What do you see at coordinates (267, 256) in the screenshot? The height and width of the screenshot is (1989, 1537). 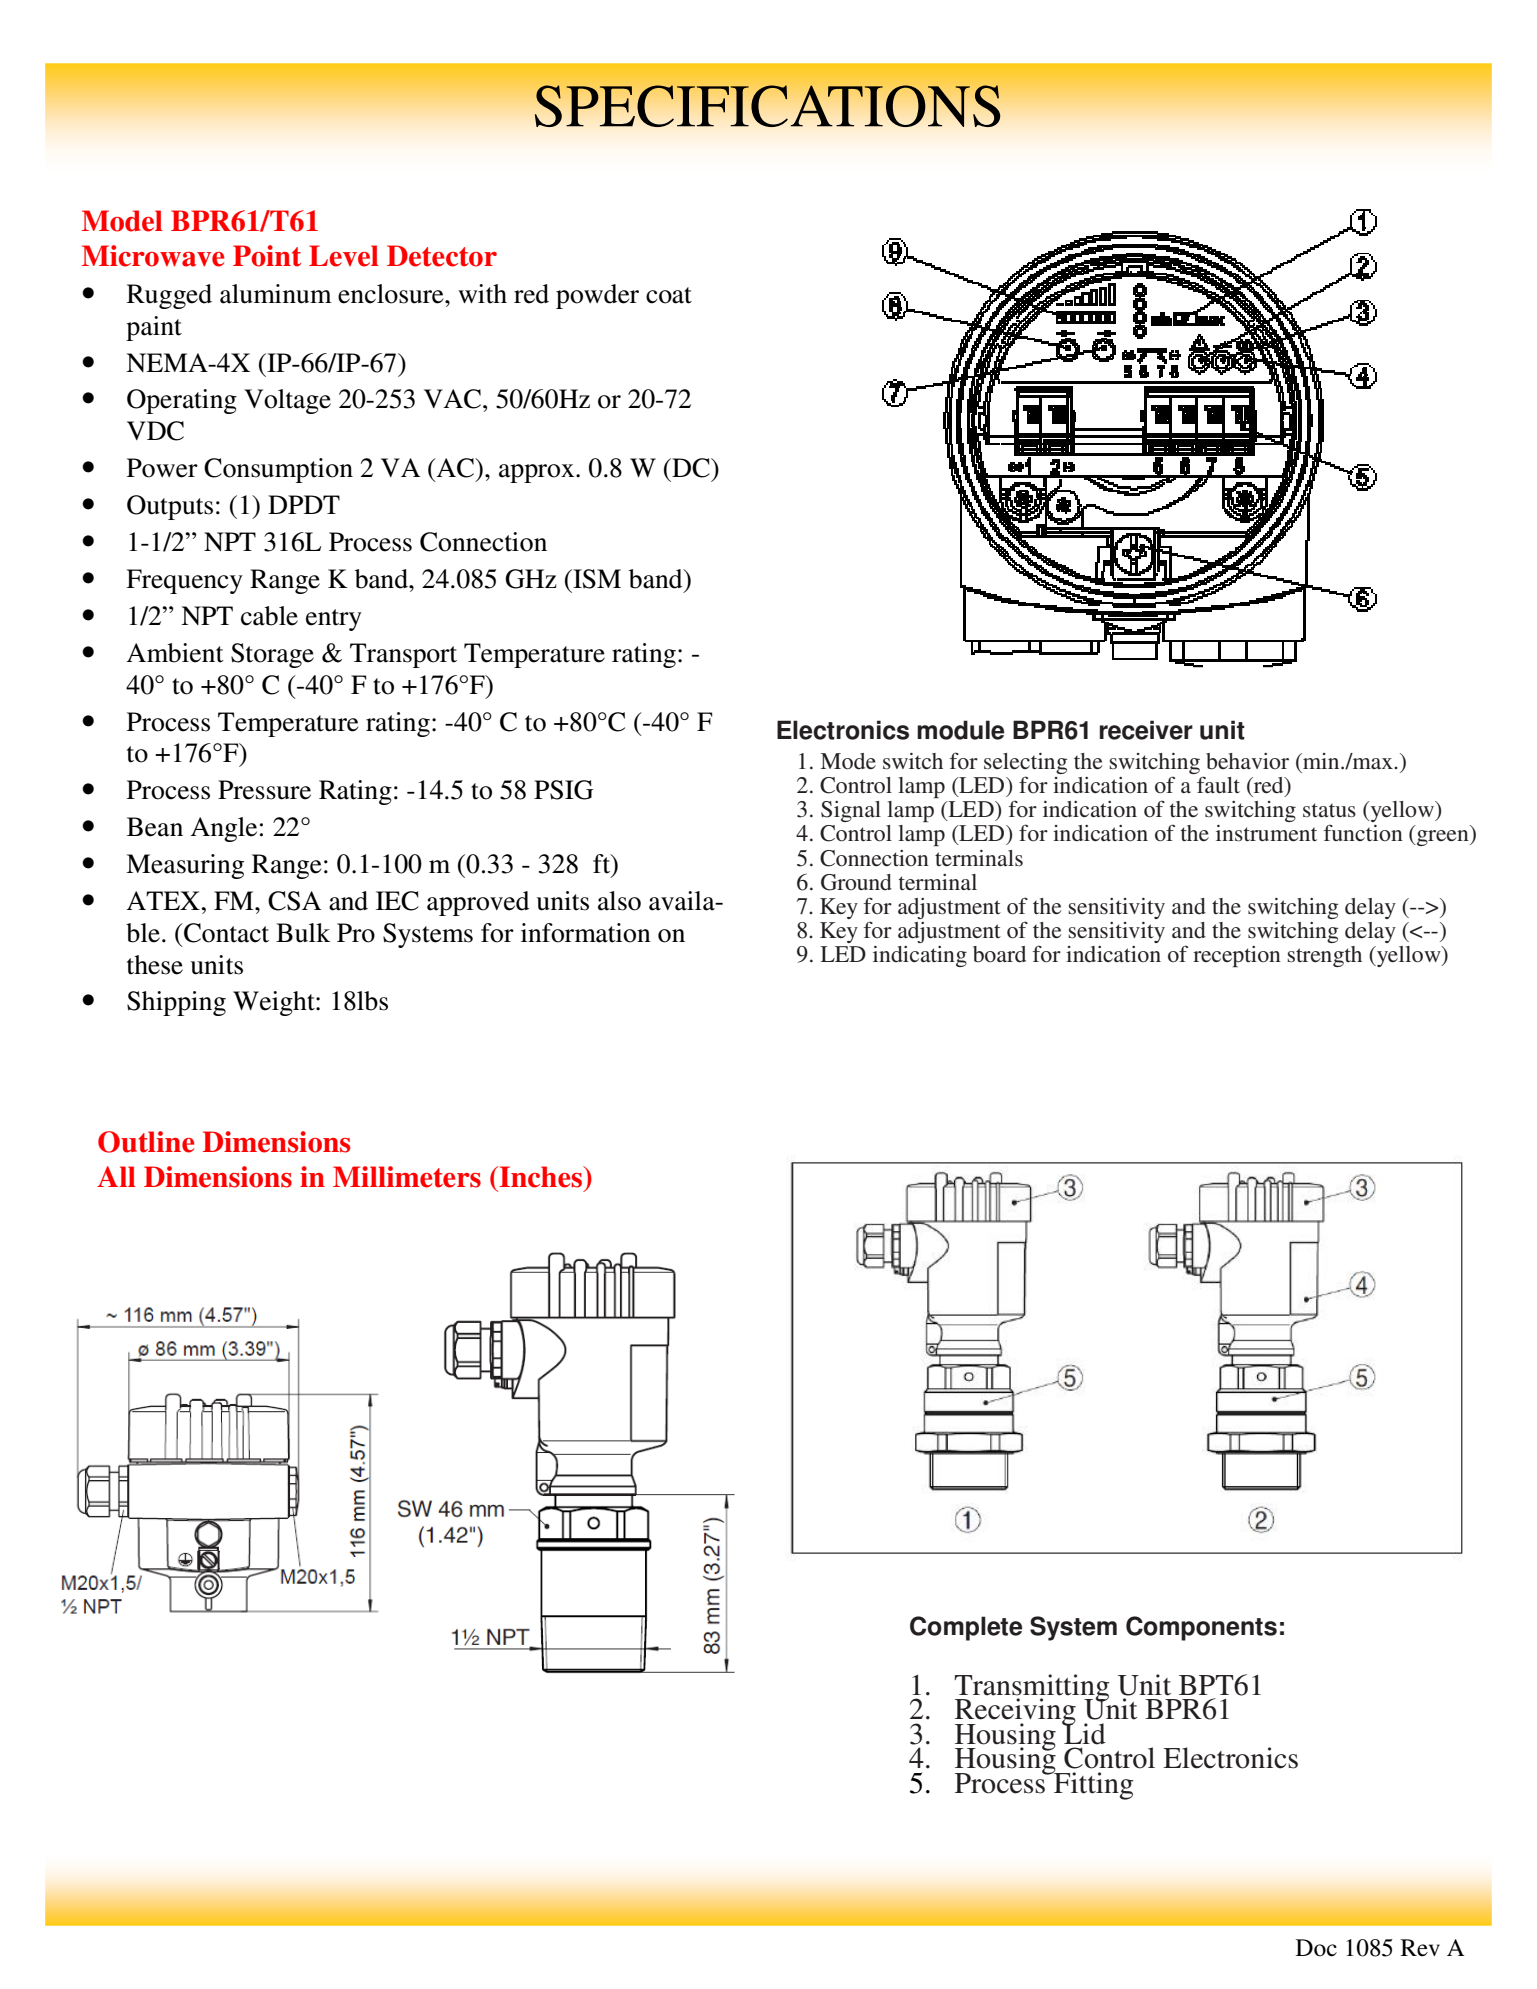 I see `Point` at bounding box center [267, 256].
